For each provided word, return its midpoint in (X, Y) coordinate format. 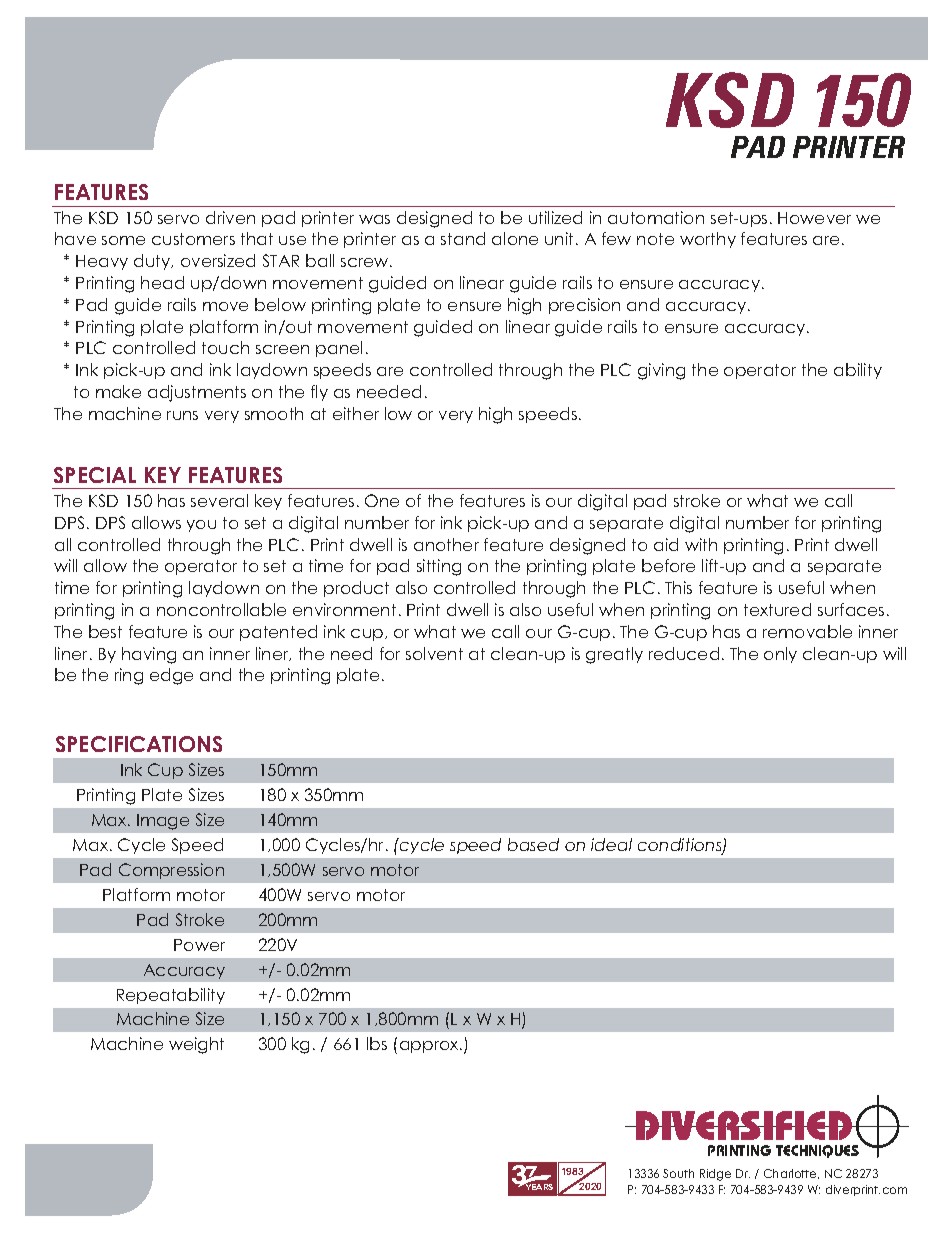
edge (171, 676)
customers (193, 239)
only (780, 655)
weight (196, 1045)
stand (463, 238)
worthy (708, 240)
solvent (434, 653)
